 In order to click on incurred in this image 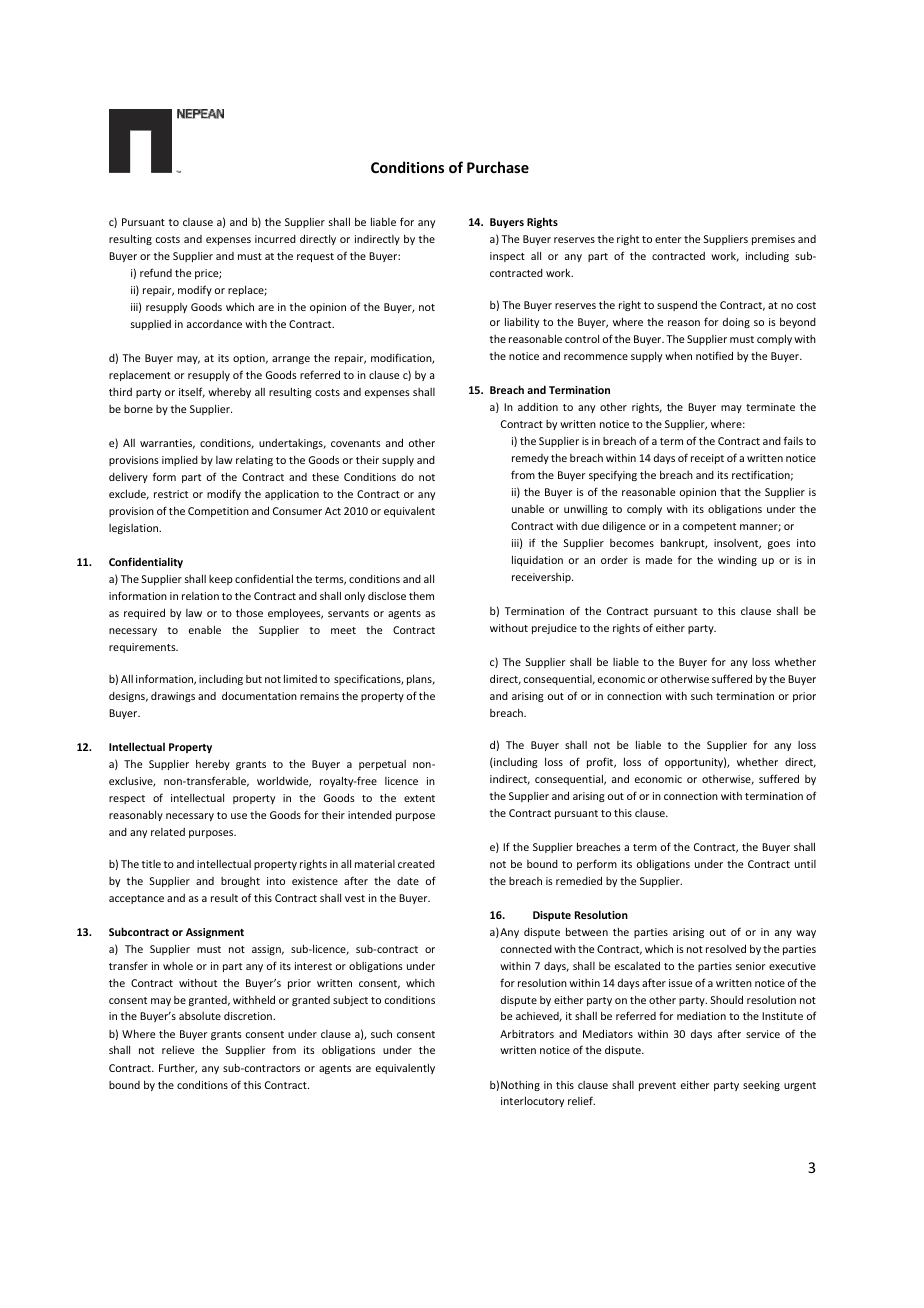, I will do `click(275, 239)`.
